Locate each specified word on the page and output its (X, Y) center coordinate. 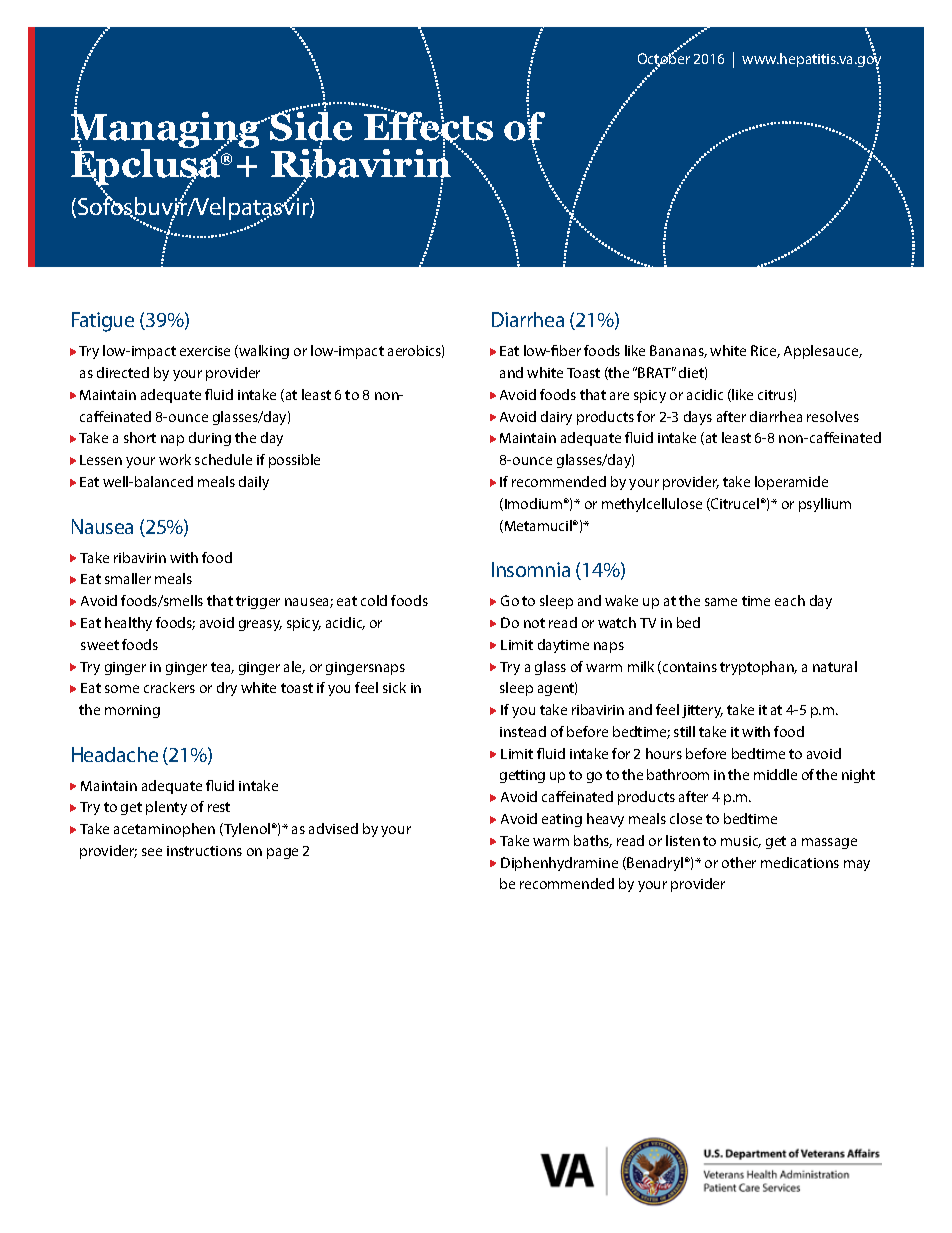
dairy (556, 418)
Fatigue (103, 322)
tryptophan (758, 668)
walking (263, 352)
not (534, 623)
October (664, 59)
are (619, 396)
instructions (204, 851)
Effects (428, 126)
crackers (169, 687)
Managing (167, 130)
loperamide (791, 483)
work (175, 459)
